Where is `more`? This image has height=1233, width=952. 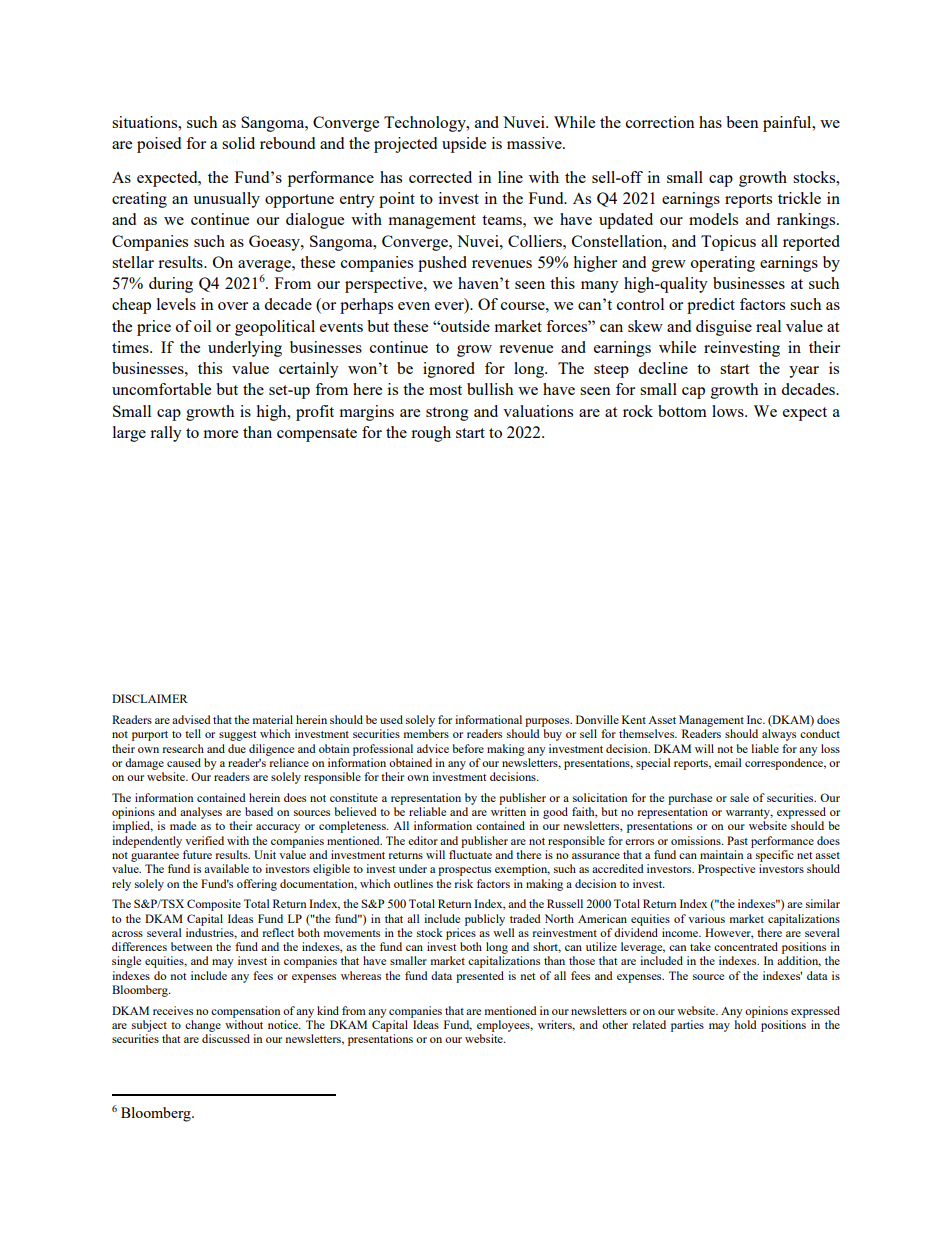 more is located at coordinates (220, 434).
